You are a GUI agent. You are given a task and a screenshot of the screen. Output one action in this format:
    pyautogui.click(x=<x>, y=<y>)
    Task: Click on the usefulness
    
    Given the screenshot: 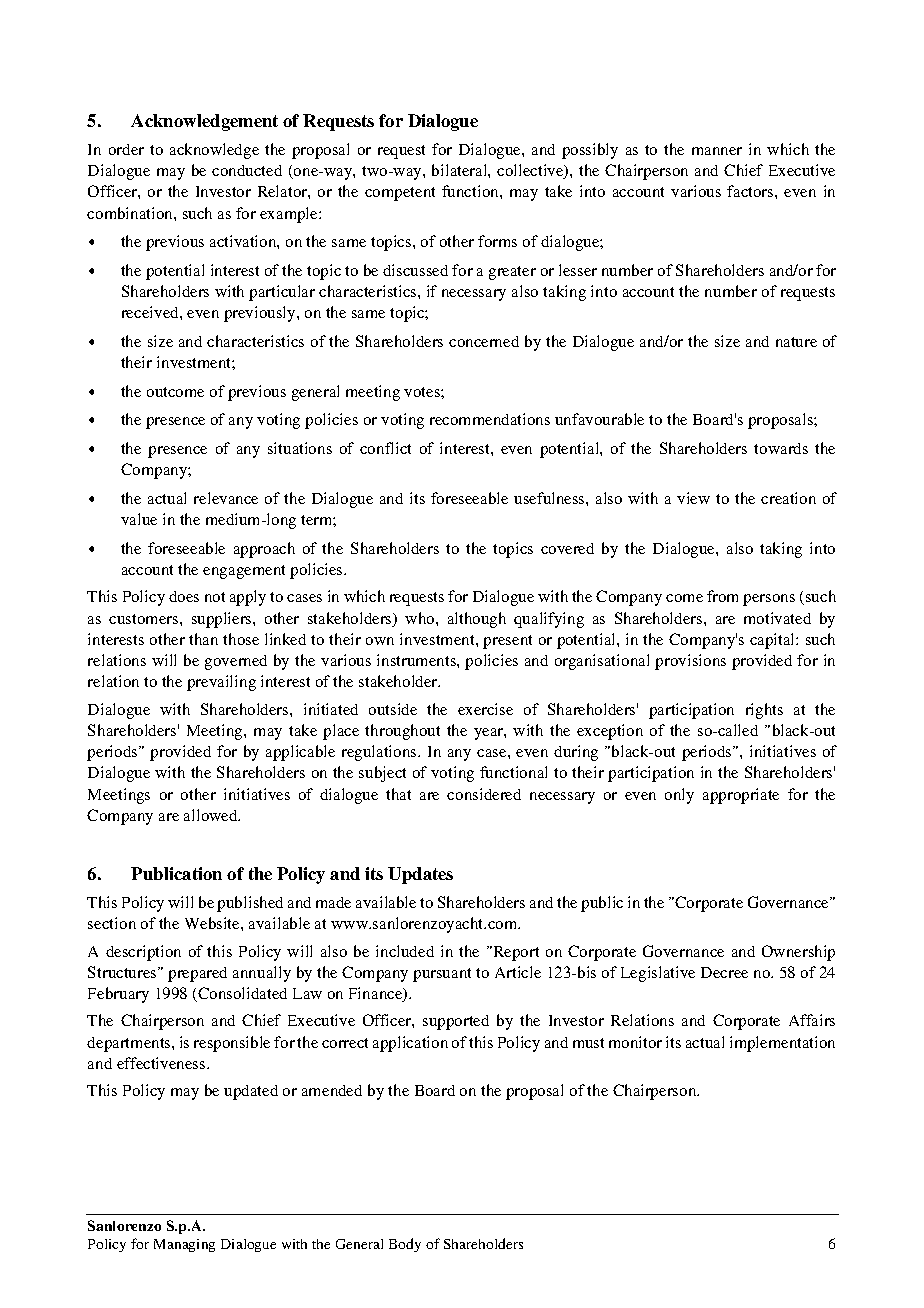 What is the action you would take?
    pyautogui.click(x=550, y=498)
